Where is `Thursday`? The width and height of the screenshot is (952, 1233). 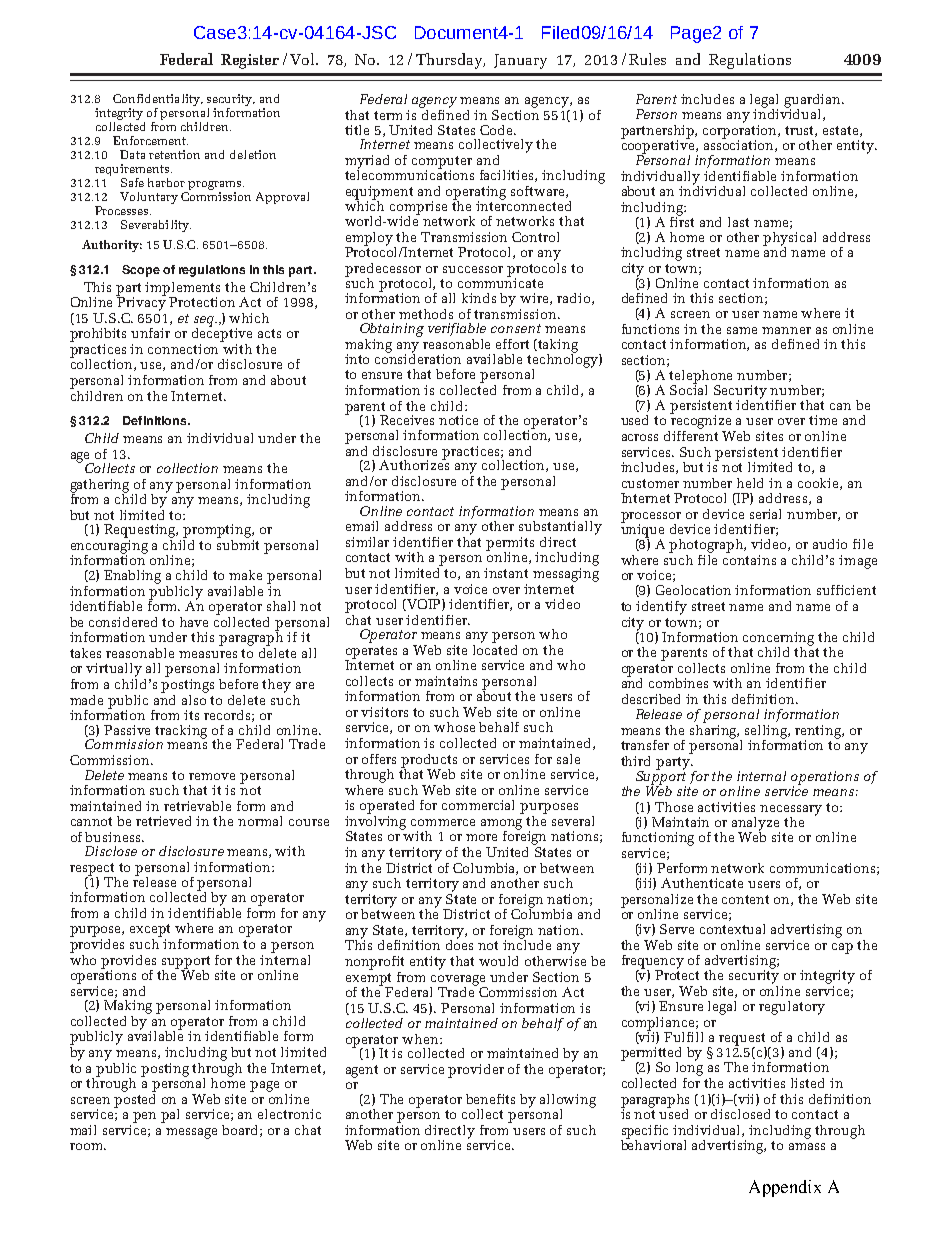 Thursday is located at coordinates (450, 61).
